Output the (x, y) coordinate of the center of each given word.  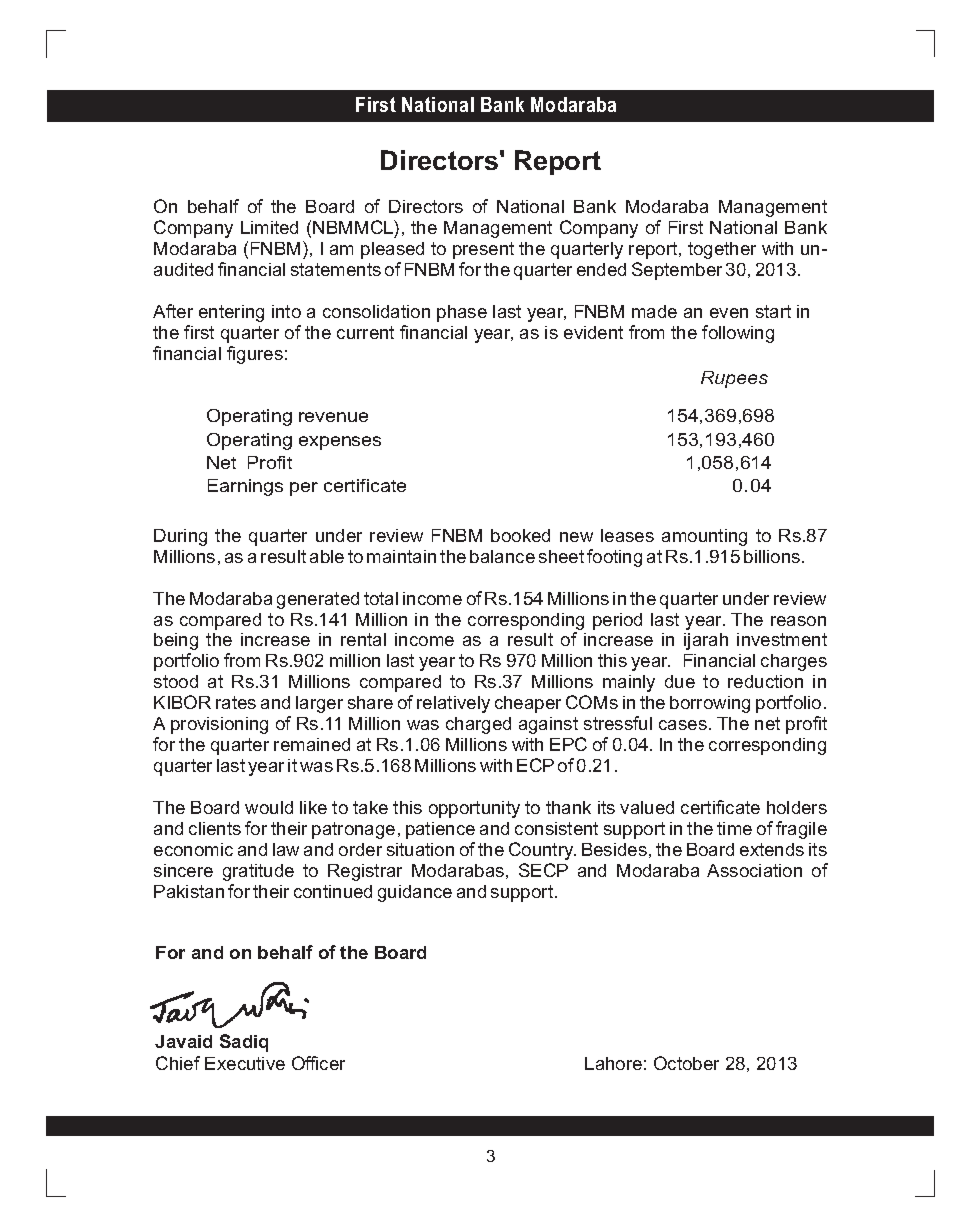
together (722, 250)
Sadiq (244, 1043)
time (734, 828)
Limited (269, 227)
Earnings (245, 487)
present (483, 250)
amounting (704, 537)
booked (520, 535)
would (269, 807)
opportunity (474, 809)
